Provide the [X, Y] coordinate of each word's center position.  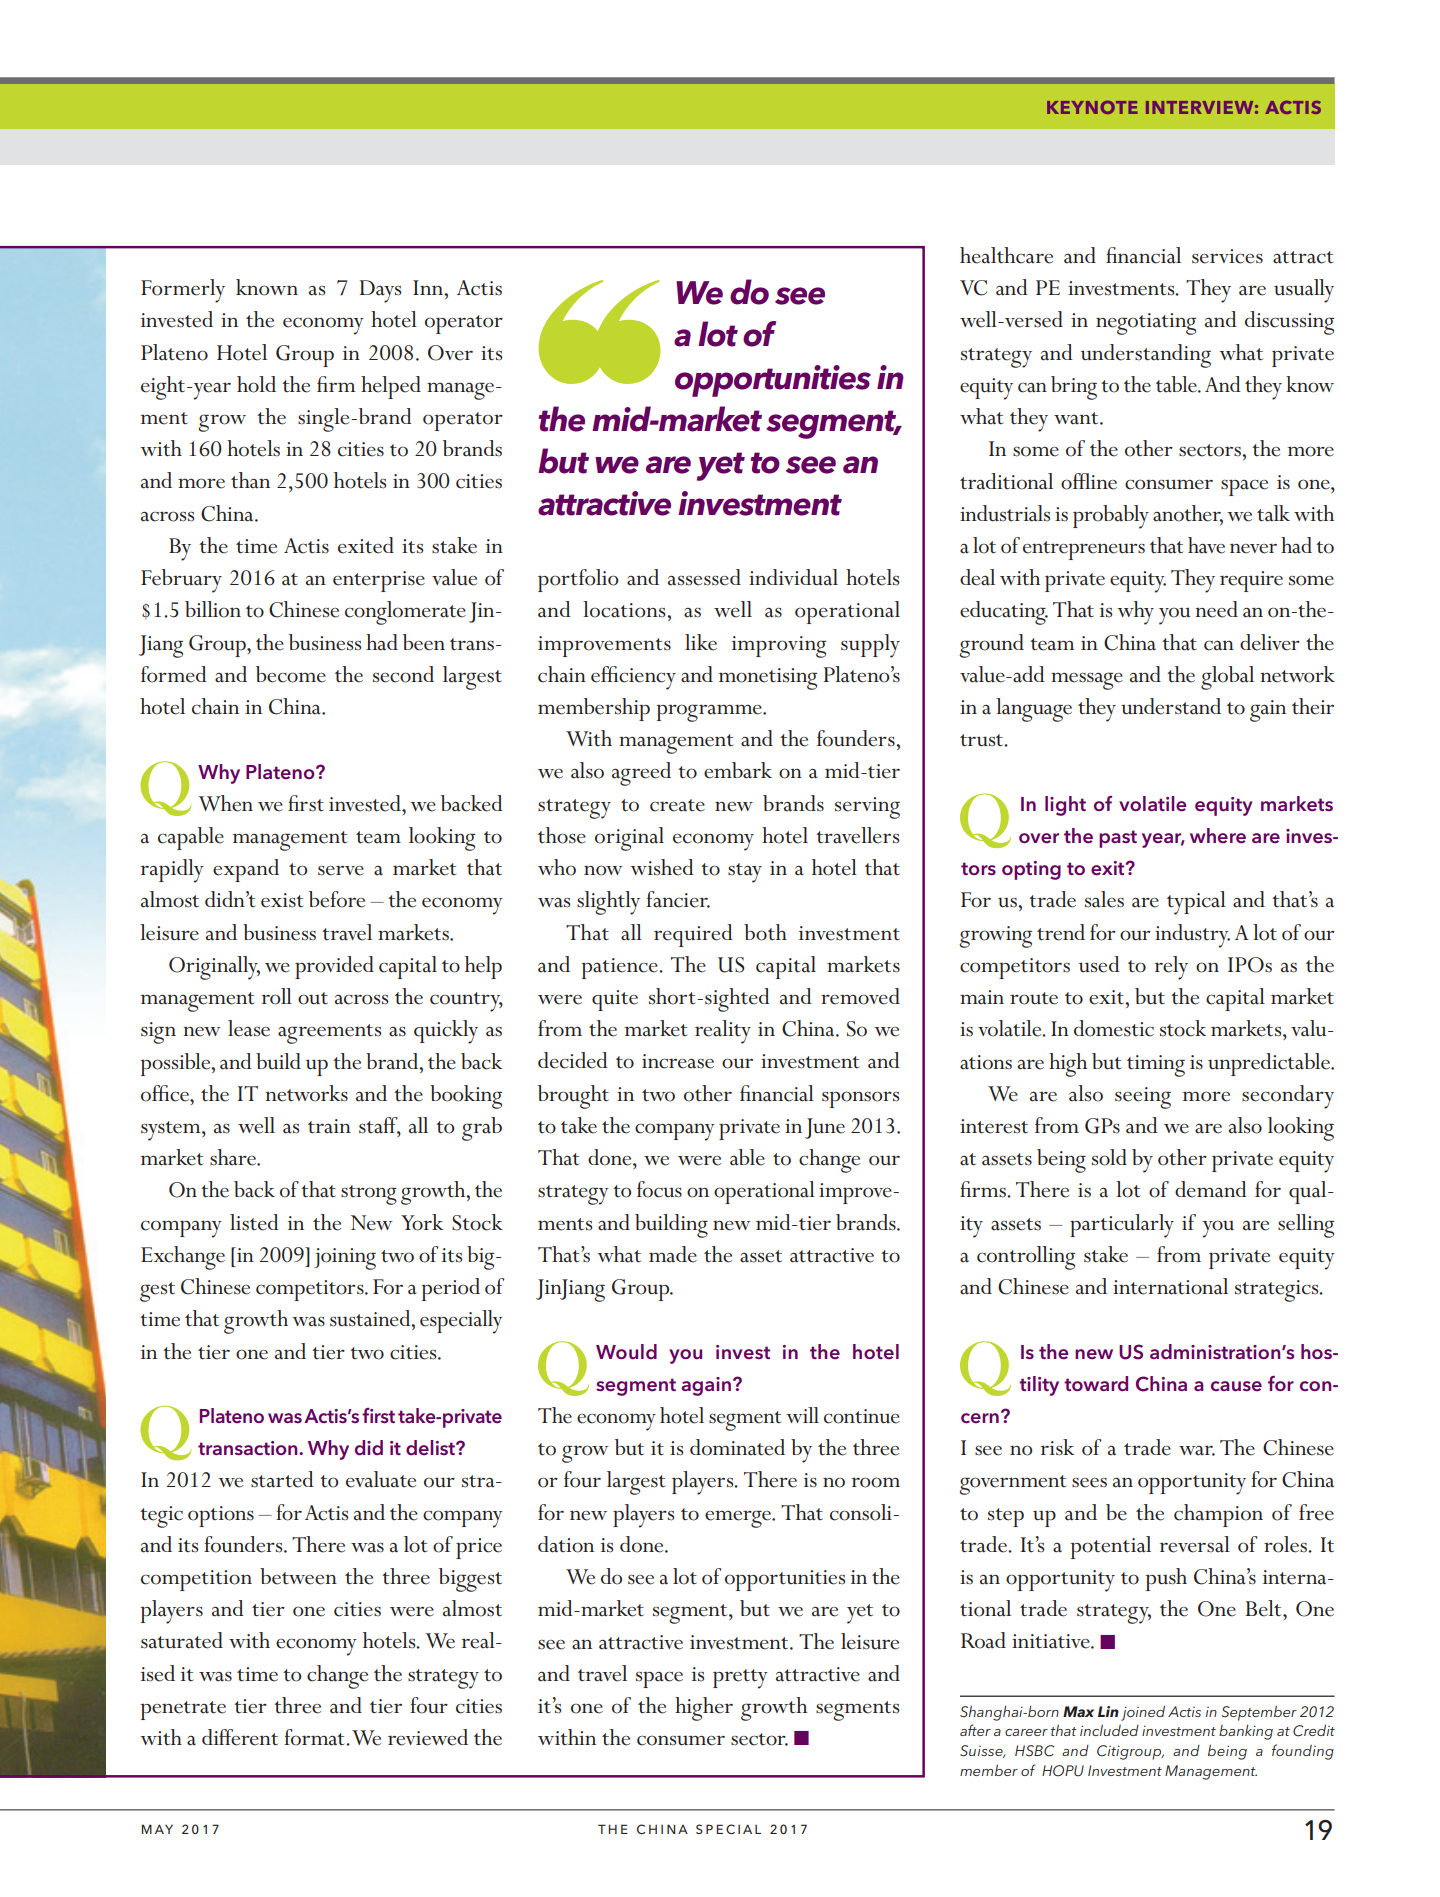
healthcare [1006, 255]
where [1218, 836]
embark [738, 770]
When [225, 803]
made [673, 1254]
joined [1143, 1713]
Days [381, 291]
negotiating [1146, 324]
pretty [740, 1679]
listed [254, 1222]
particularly [1122, 1226]
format [315, 1737]
